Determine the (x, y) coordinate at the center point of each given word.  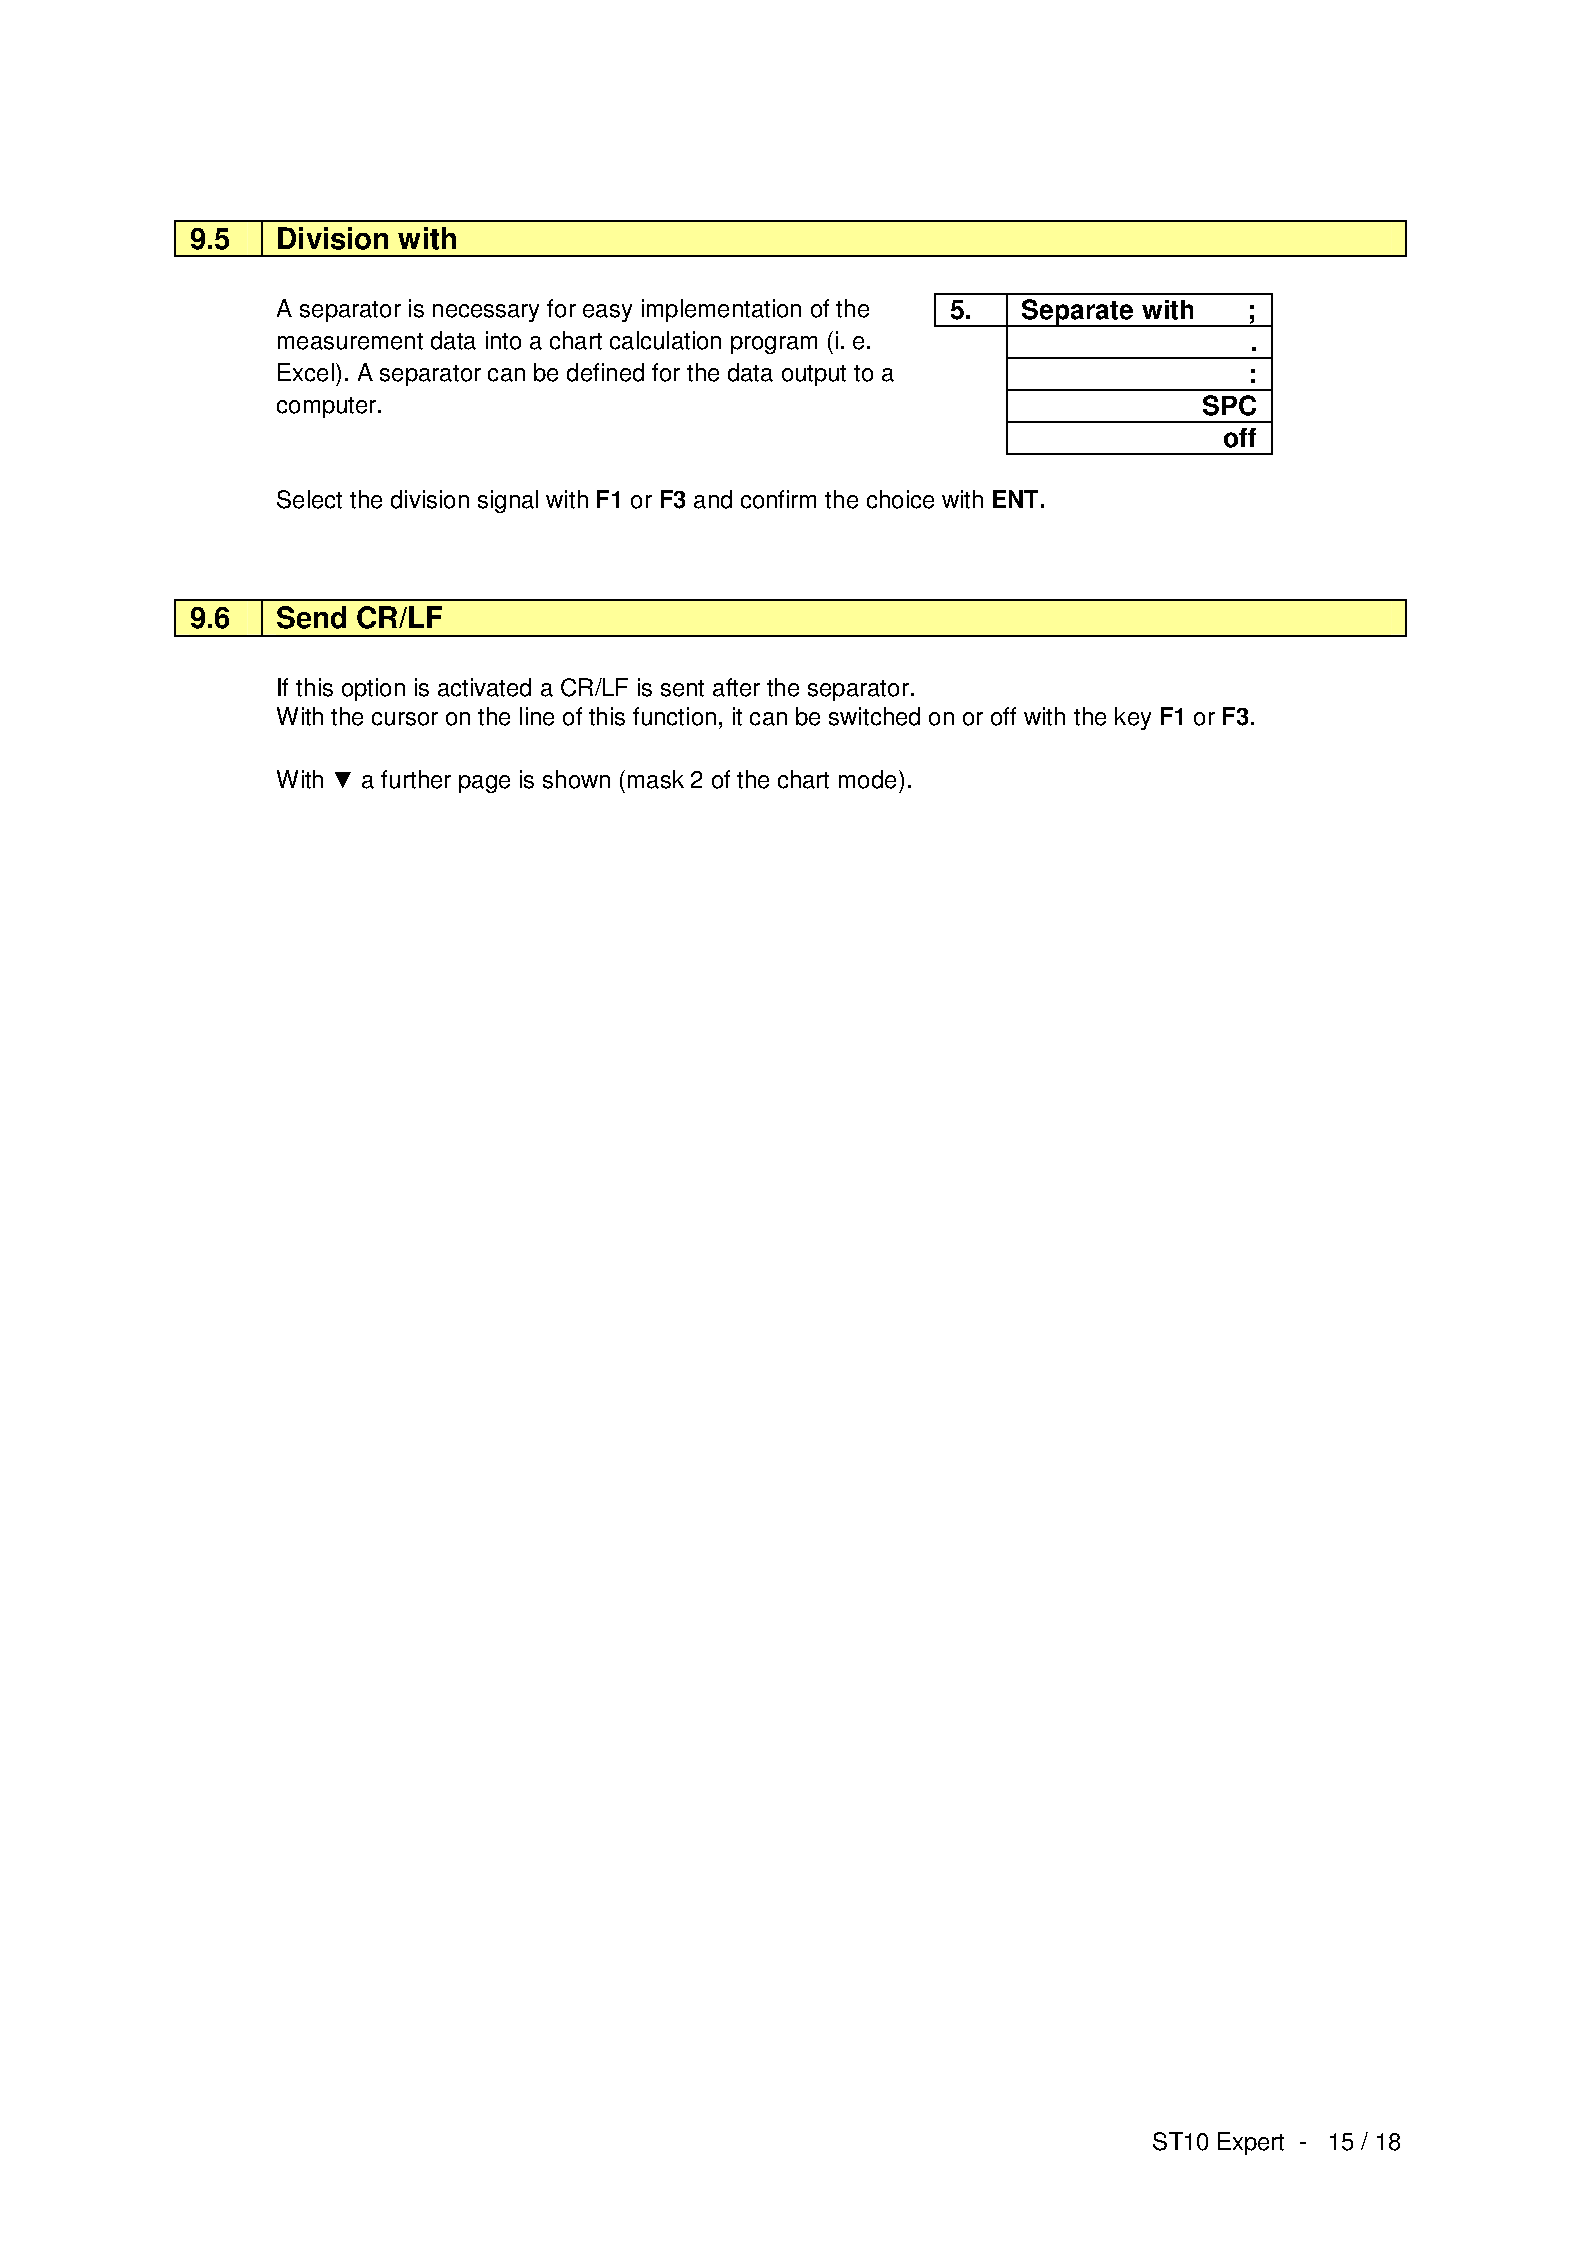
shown (576, 779)
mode (867, 779)
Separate (1078, 313)
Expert (1251, 2143)
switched (874, 716)
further (416, 779)
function (674, 716)
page (484, 784)
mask (656, 779)
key (1133, 718)
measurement (350, 341)
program (774, 345)
